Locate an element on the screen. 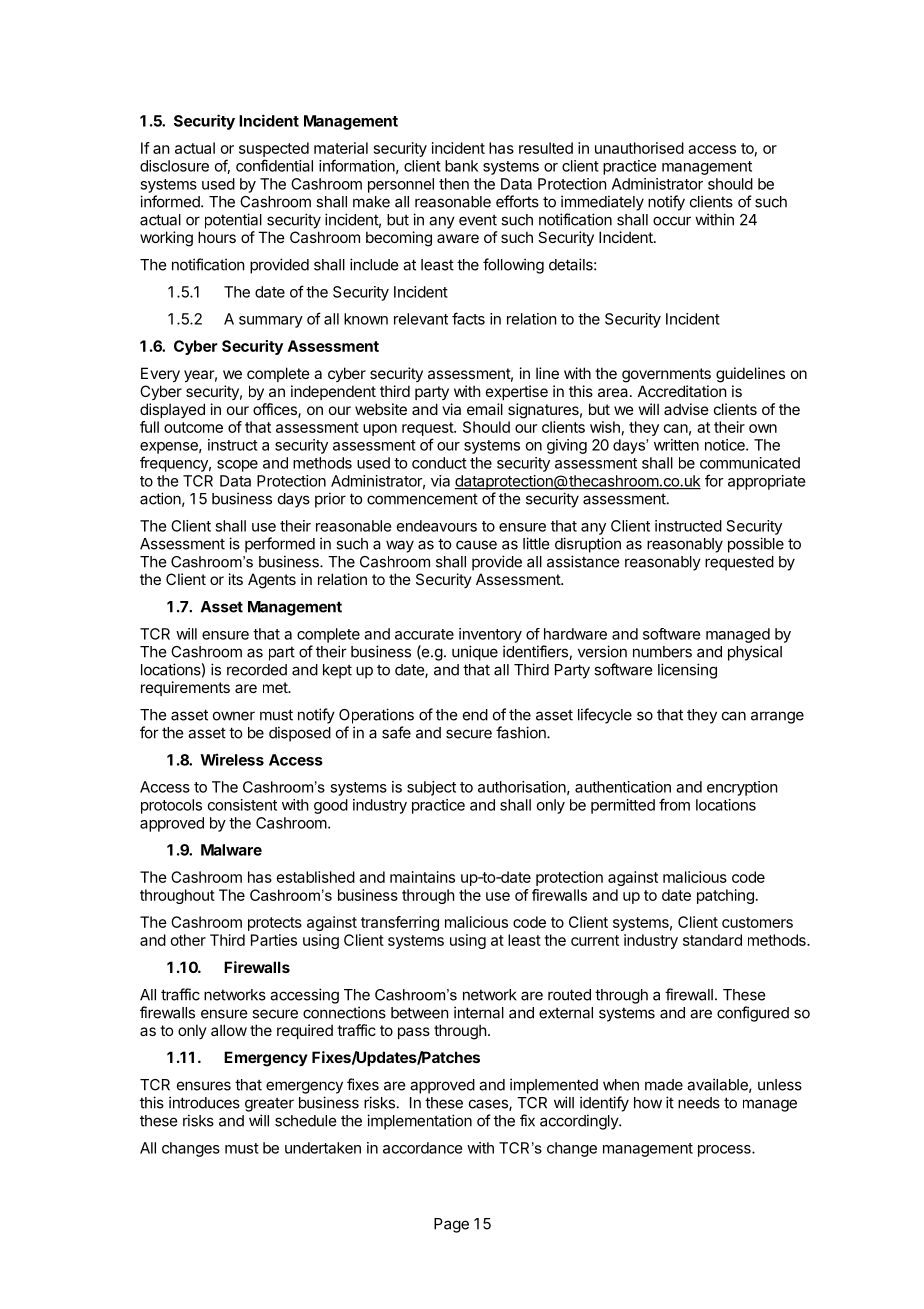 This screenshot has width=924, height=1309. occur is located at coordinates (672, 221).
